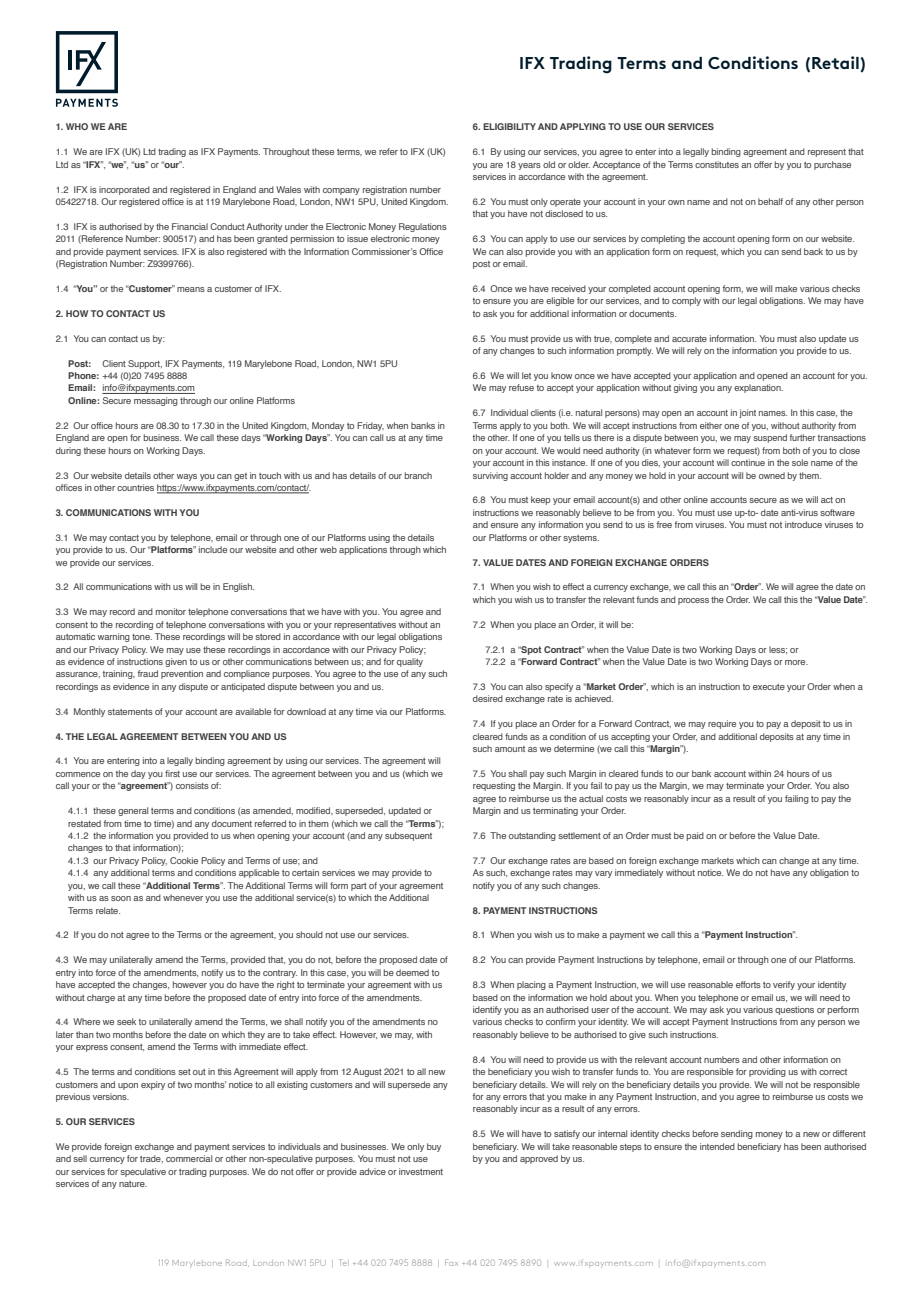  What do you see at coordinates (717, 164) in the screenshot?
I see `constitutes` at bounding box center [717, 164].
